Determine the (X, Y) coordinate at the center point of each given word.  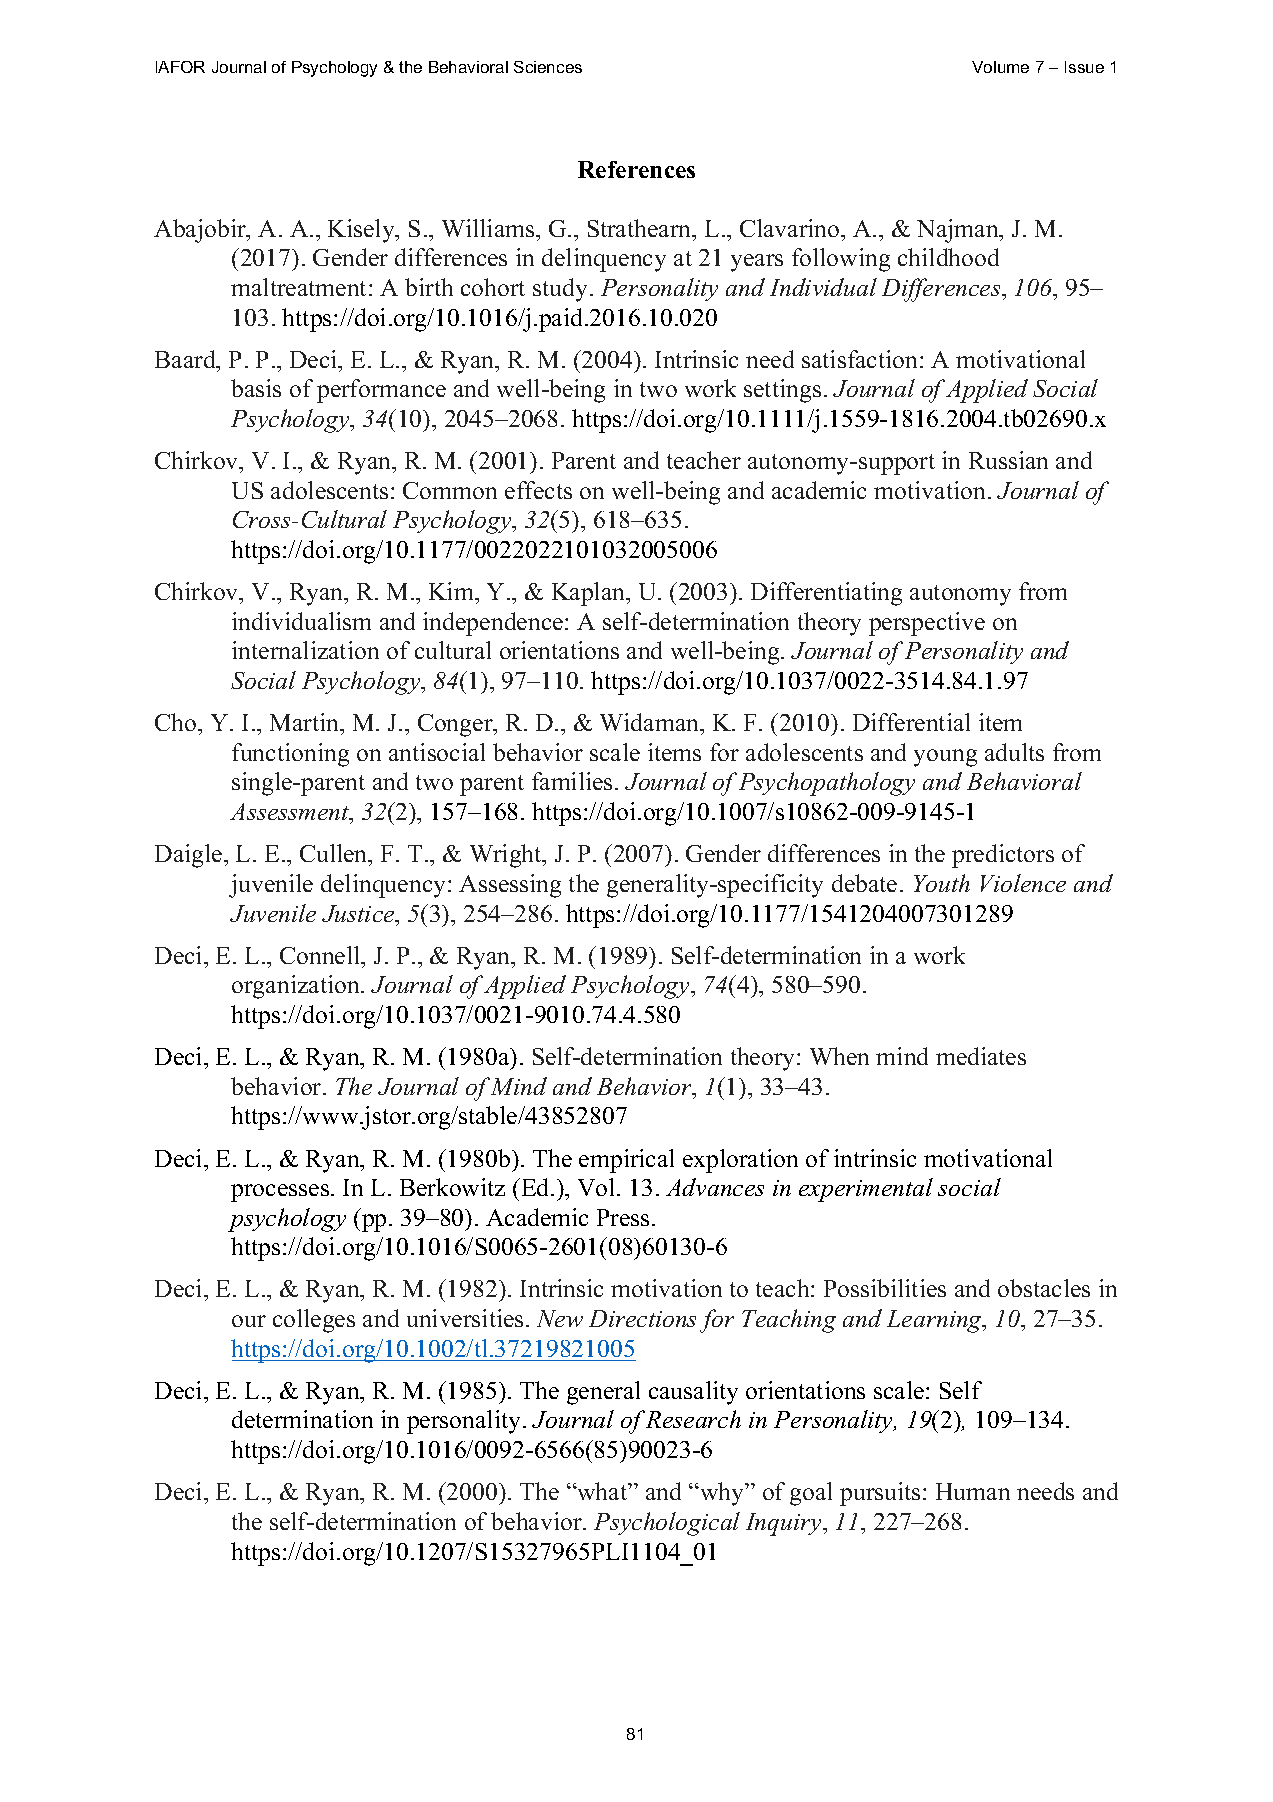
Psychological (667, 1524)
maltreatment (300, 287)
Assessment (291, 813)
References (636, 169)
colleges (314, 1321)
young (945, 758)
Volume (1000, 67)
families (572, 781)
